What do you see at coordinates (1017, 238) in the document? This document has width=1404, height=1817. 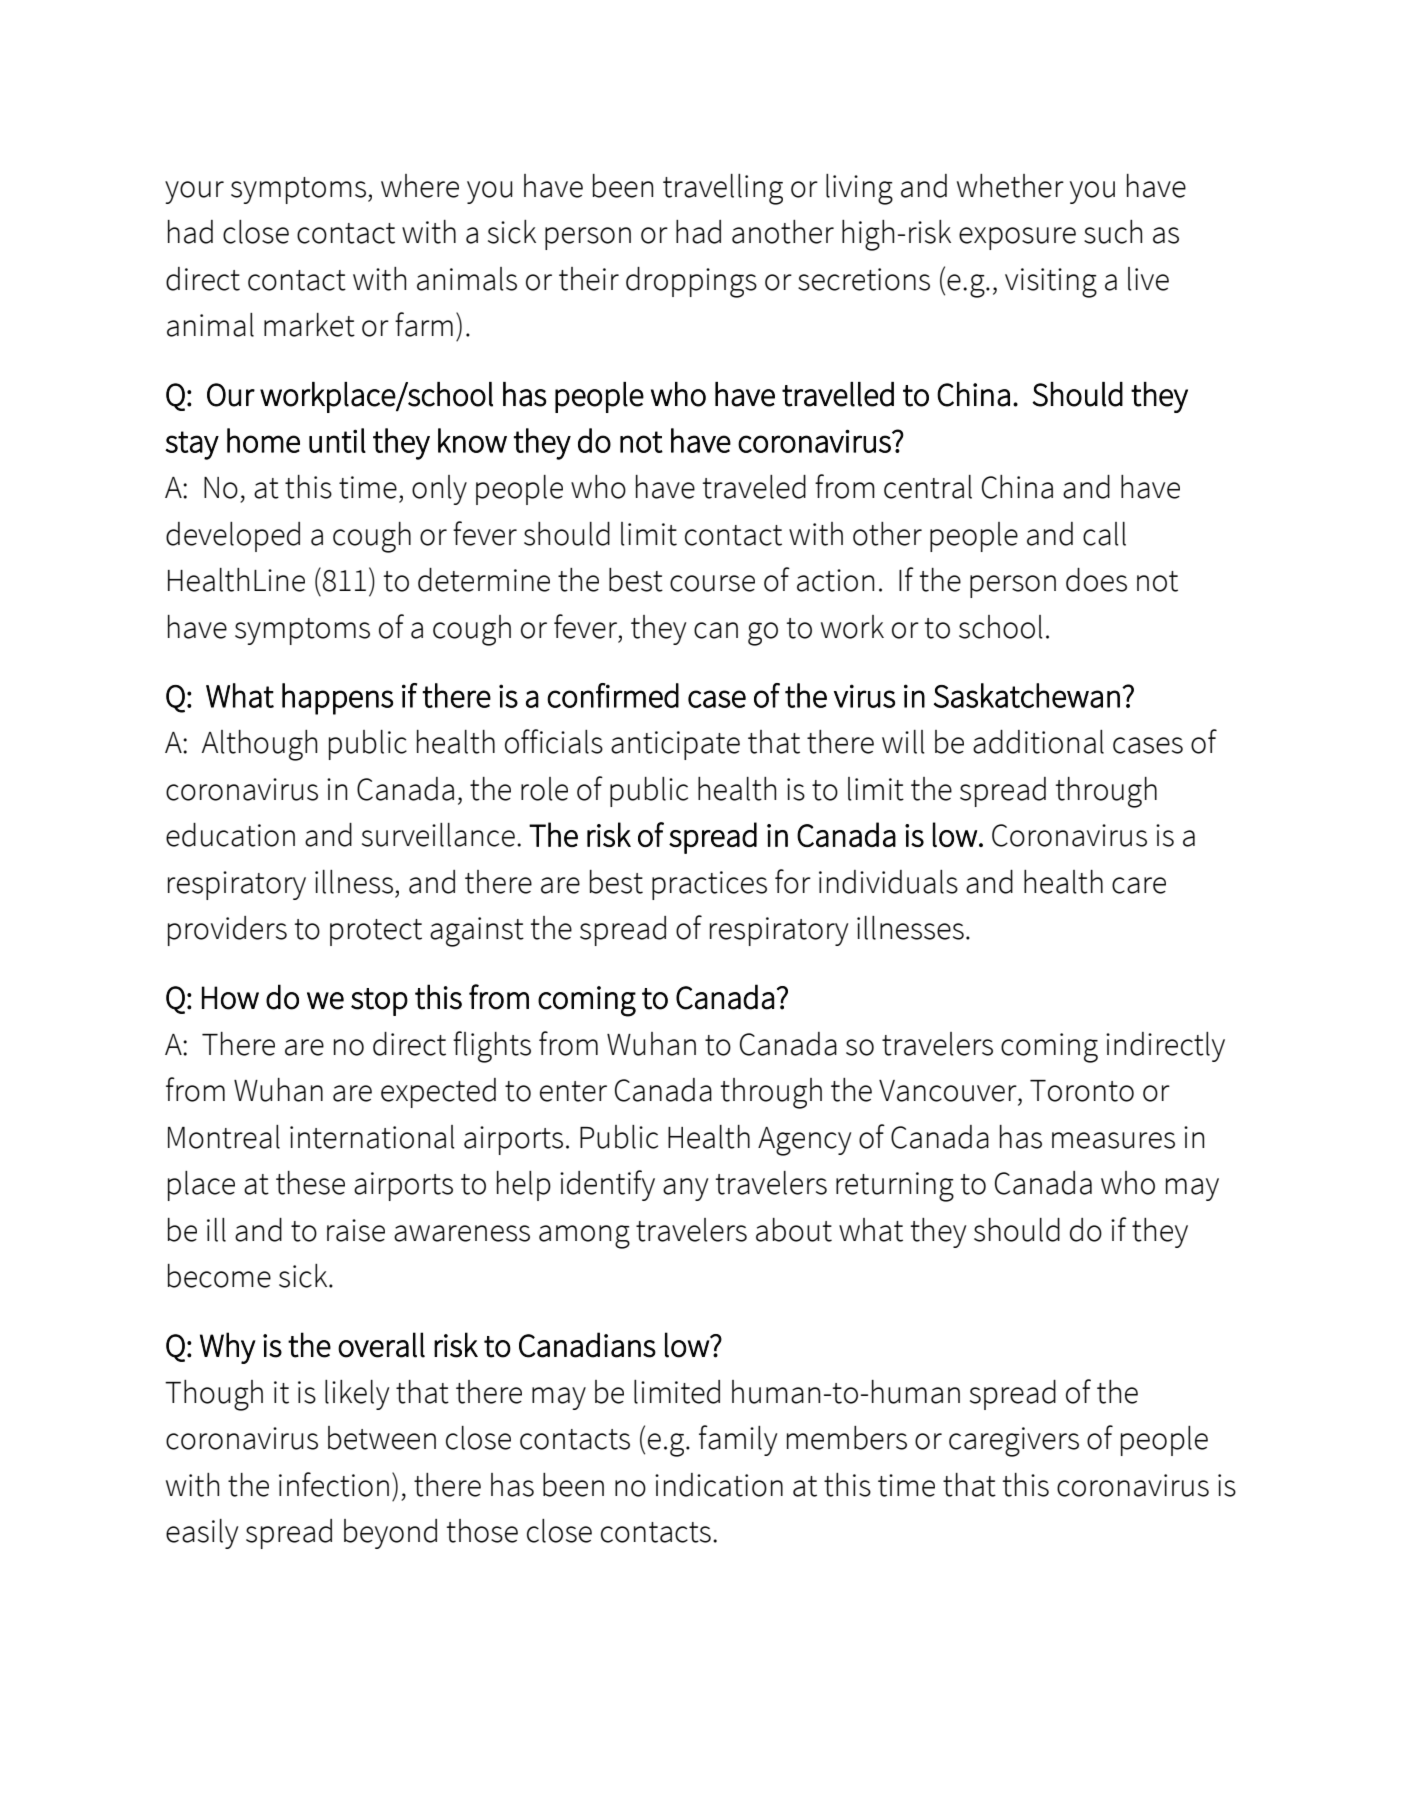 I see `exposure` at bounding box center [1017, 238].
